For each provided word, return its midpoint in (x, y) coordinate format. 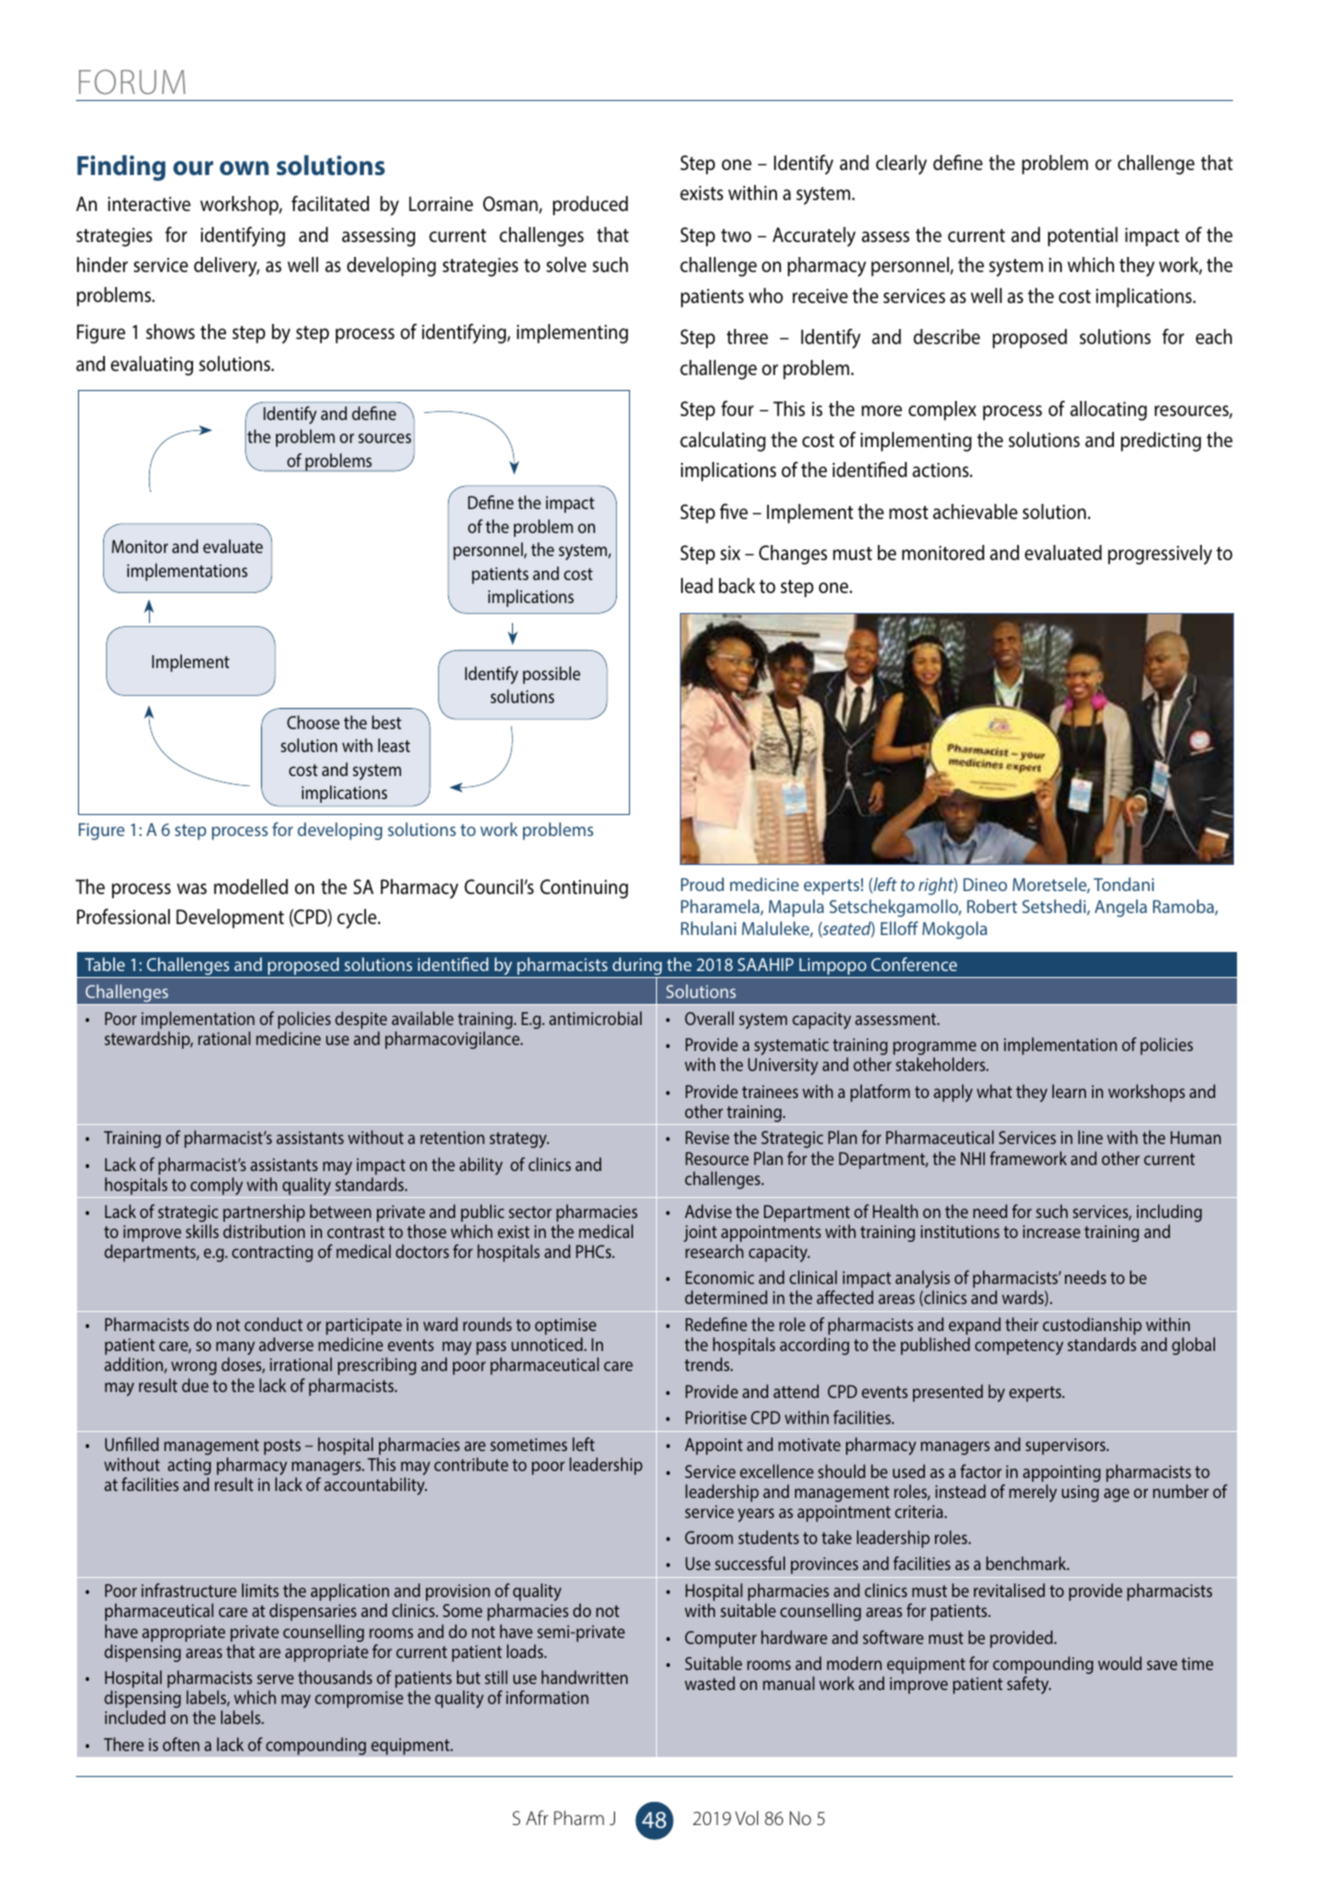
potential (1083, 236)
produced (590, 205)
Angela (1121, 908)
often (181, 1744)
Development (230, 918)
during (637, 967)
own (244, 168)
